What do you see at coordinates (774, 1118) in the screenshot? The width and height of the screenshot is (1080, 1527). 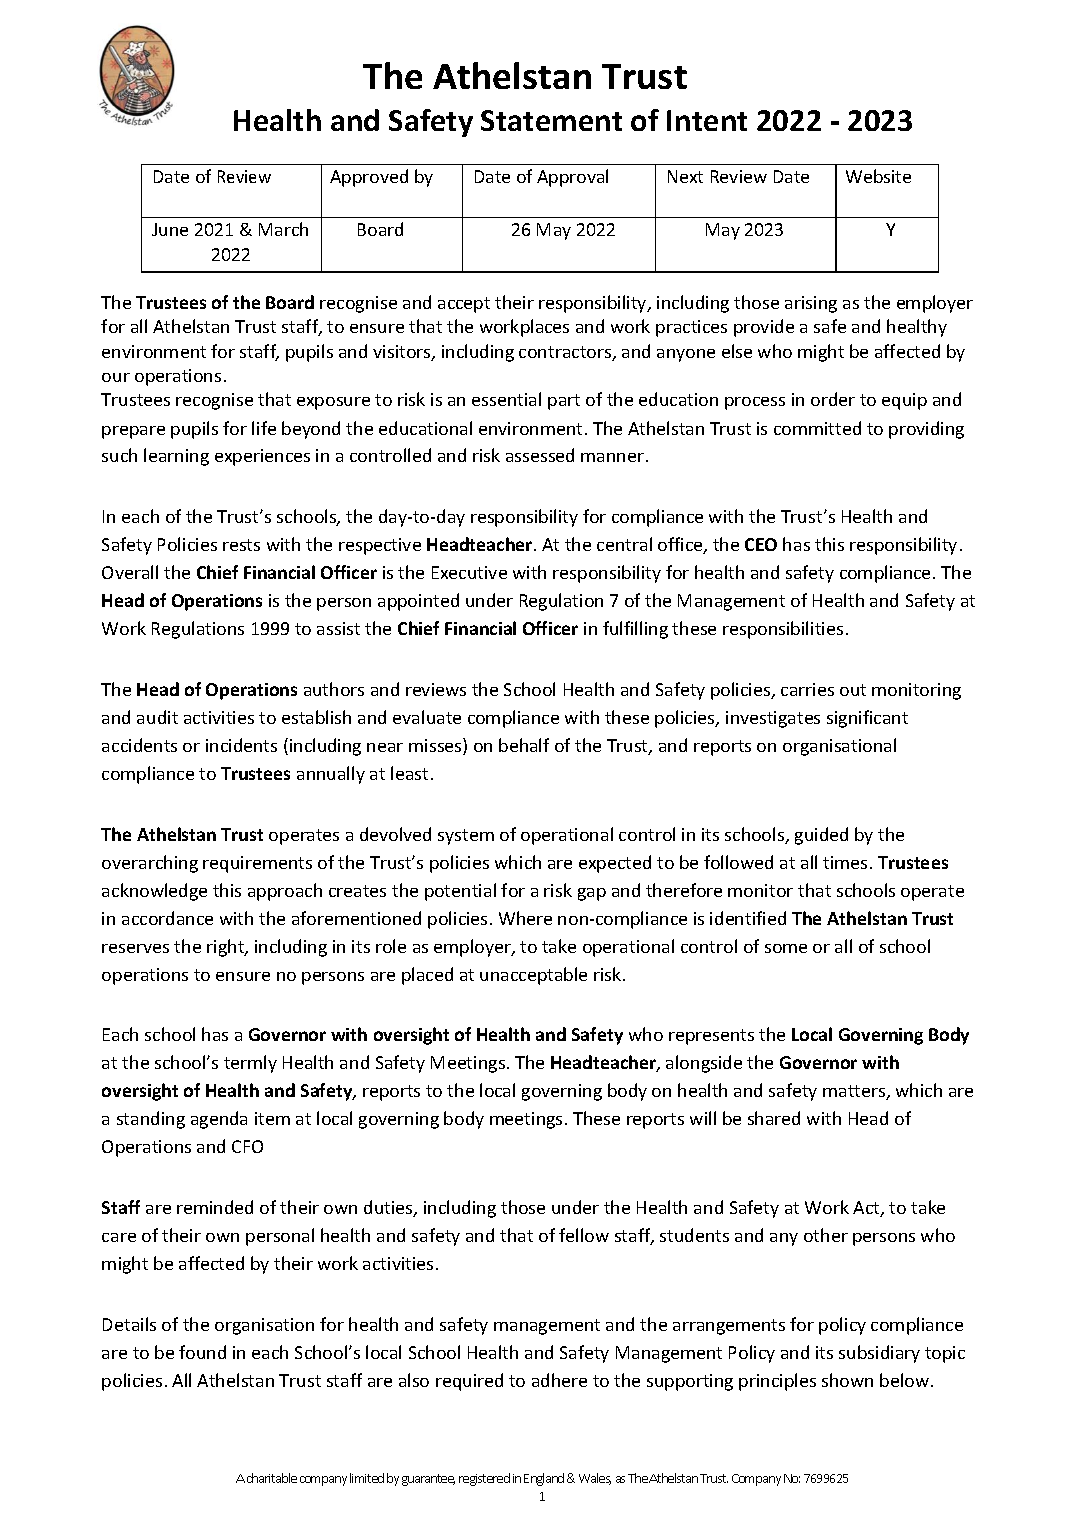 I see `shared` at bounding box center [774, 1118].
